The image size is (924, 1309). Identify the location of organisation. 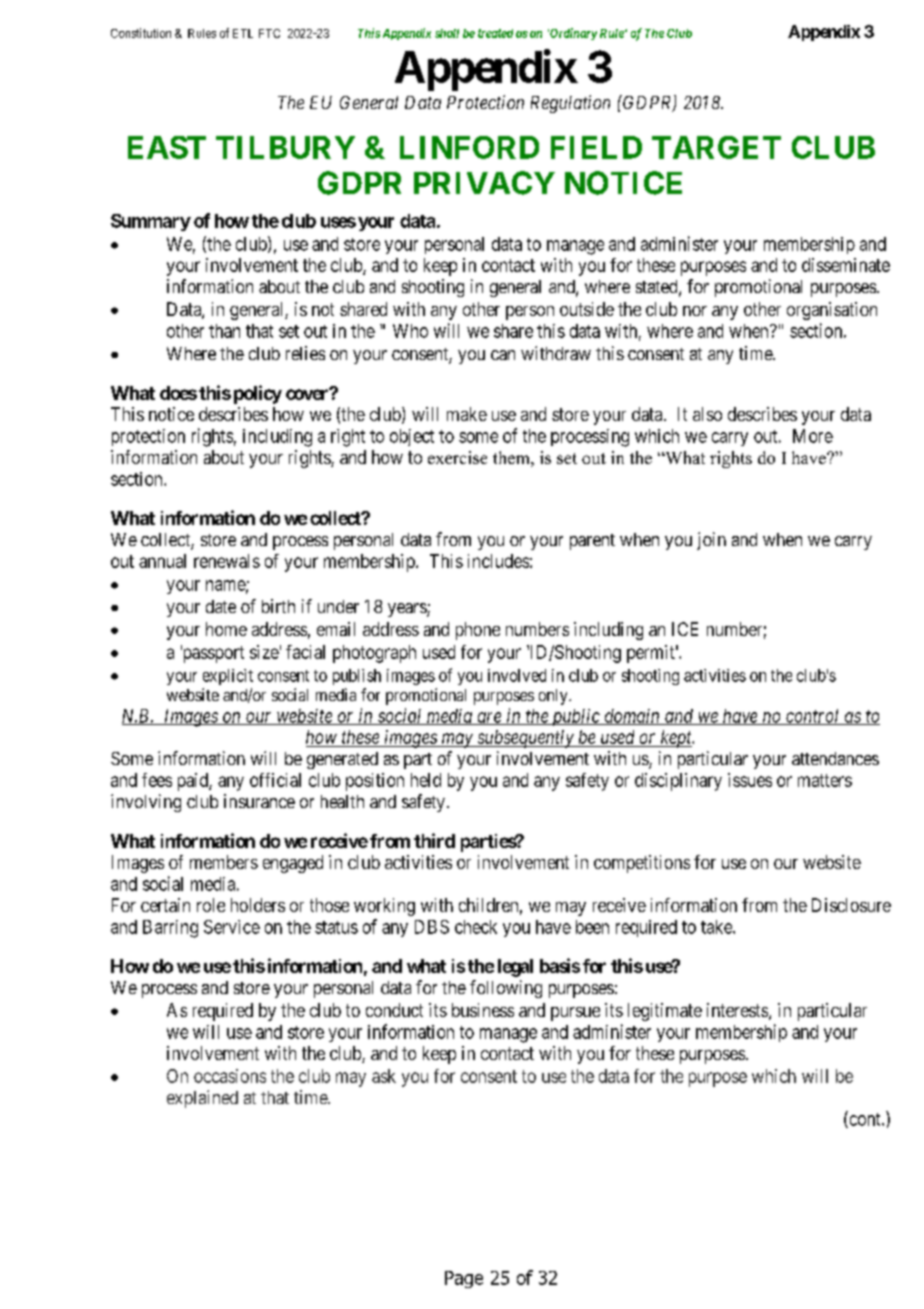
(832, 311).
